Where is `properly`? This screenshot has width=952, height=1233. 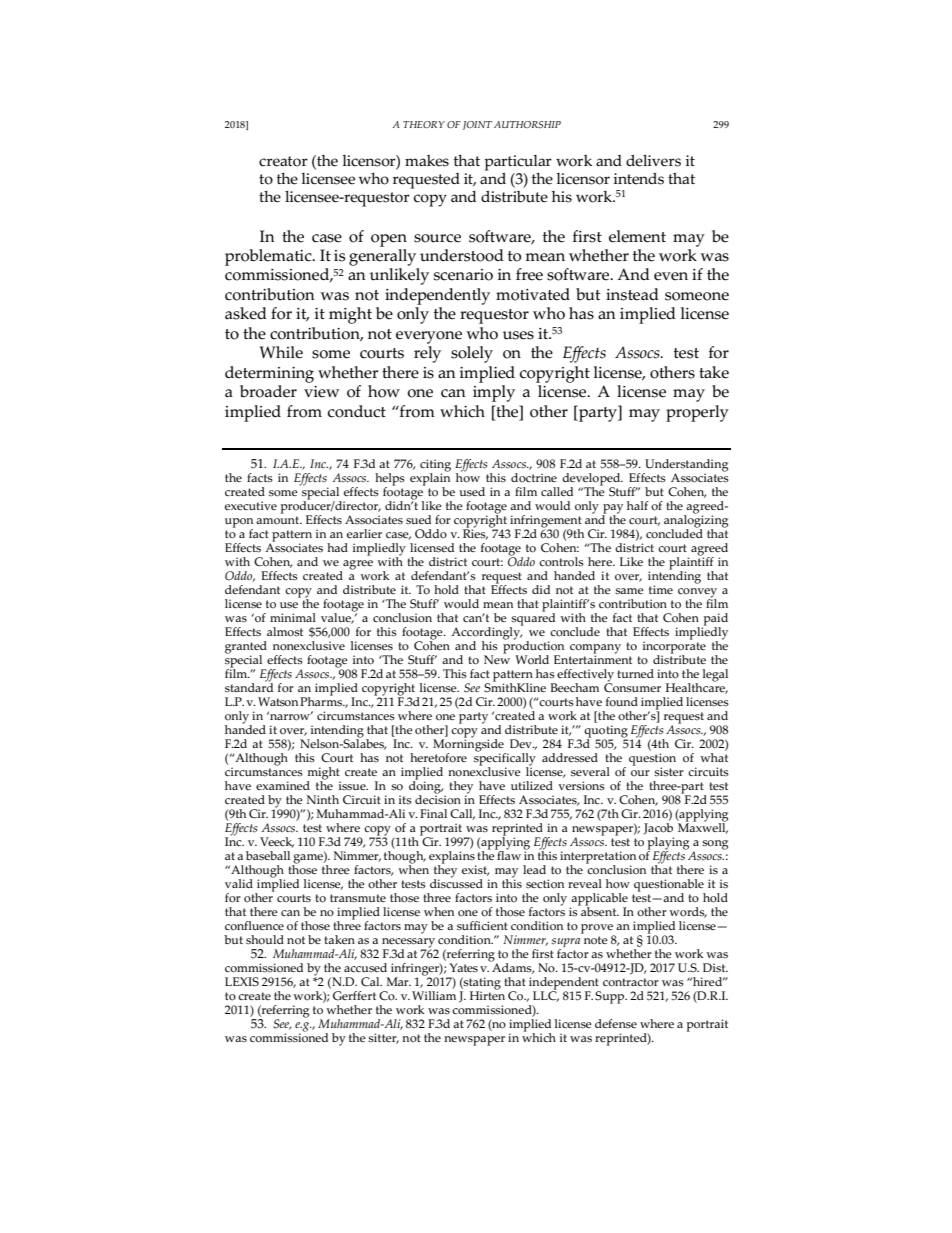 properly is located at coordinates (697, 413).
